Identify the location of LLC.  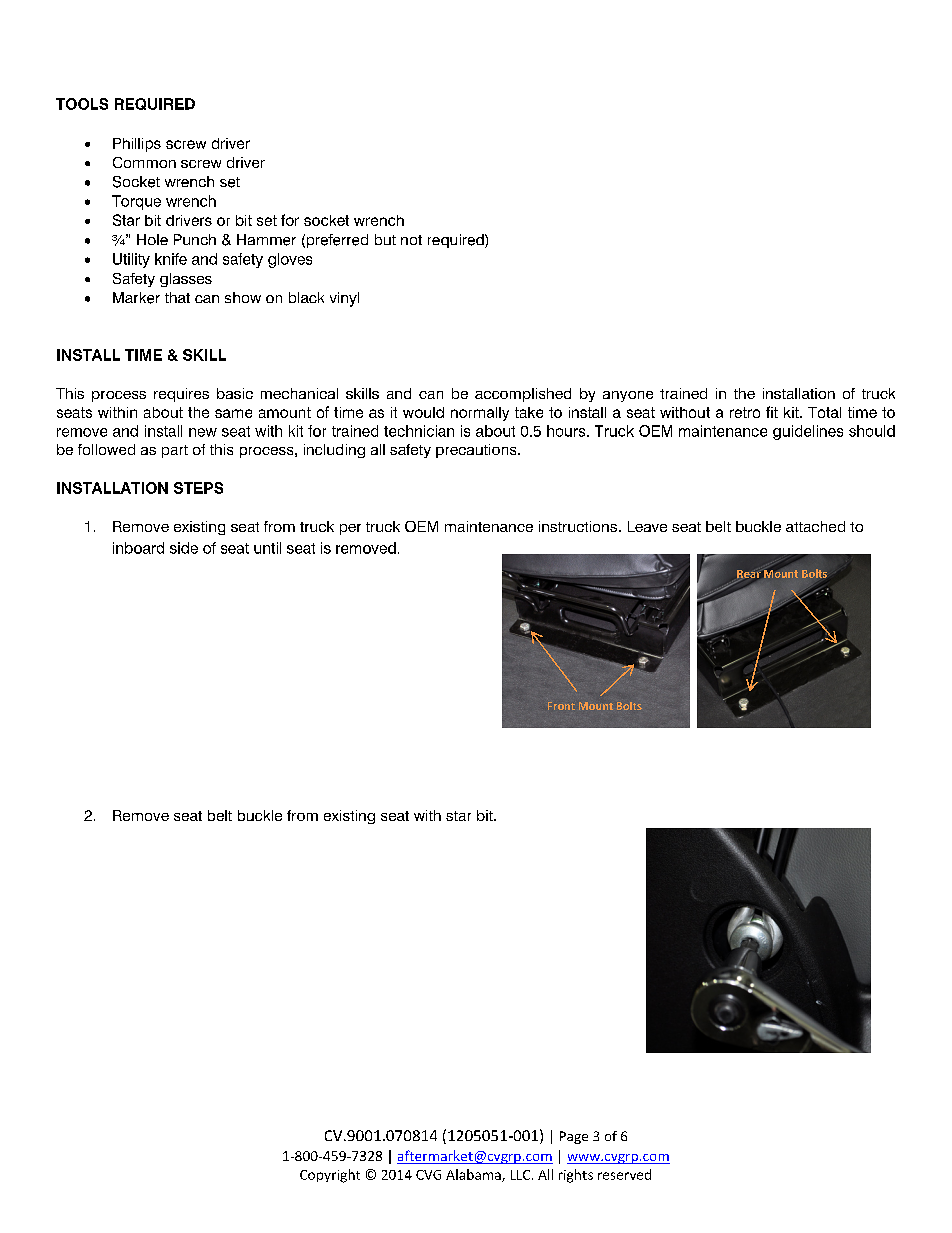
(522, 1175).
